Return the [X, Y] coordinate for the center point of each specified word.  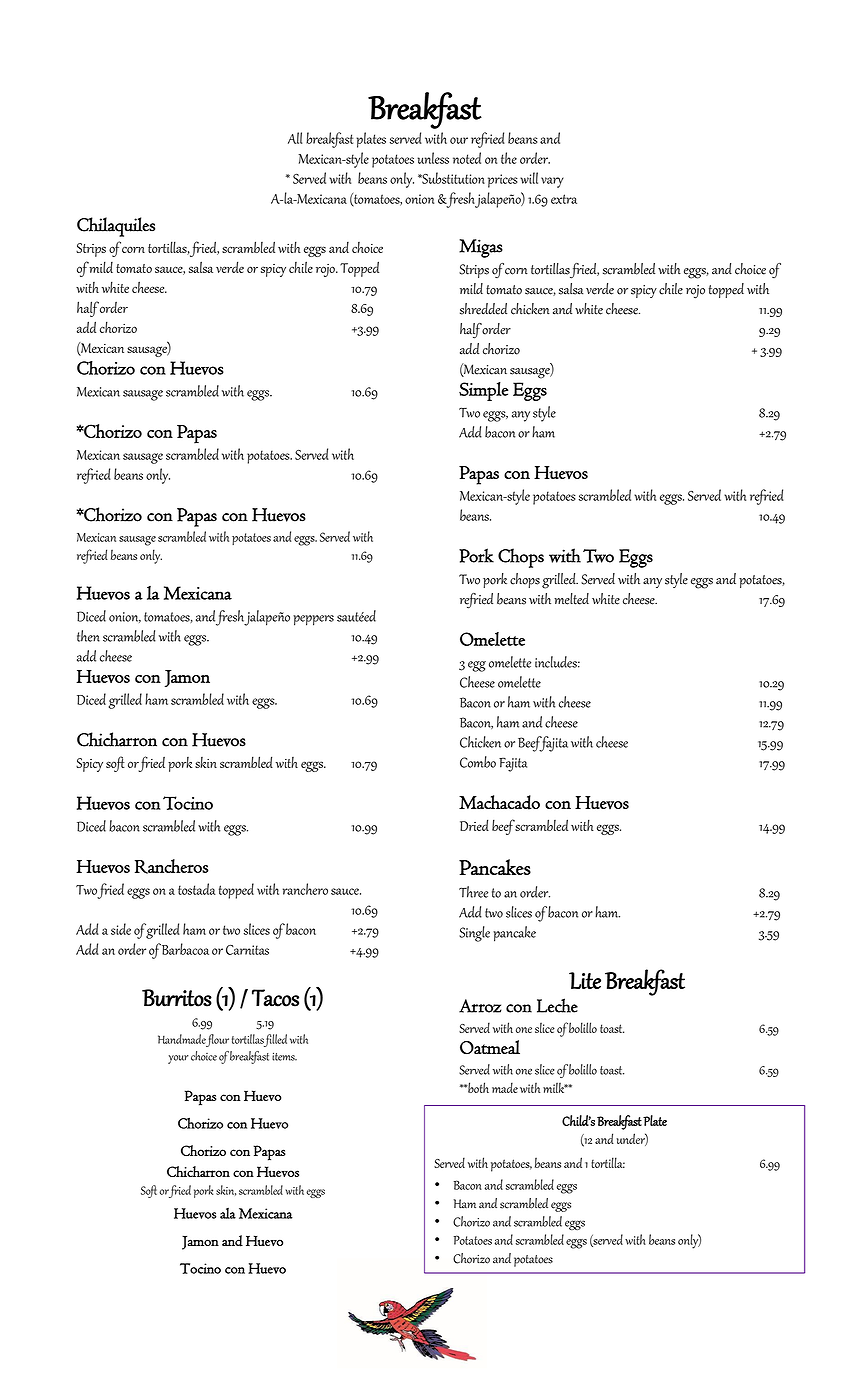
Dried [474, 825]
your [178, 1059]
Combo [478, 762]
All [295, 138]
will [529, 178]
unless [433, 158]
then [88, 636]
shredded [483, 309]
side [121, 929]
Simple [483, 391]
